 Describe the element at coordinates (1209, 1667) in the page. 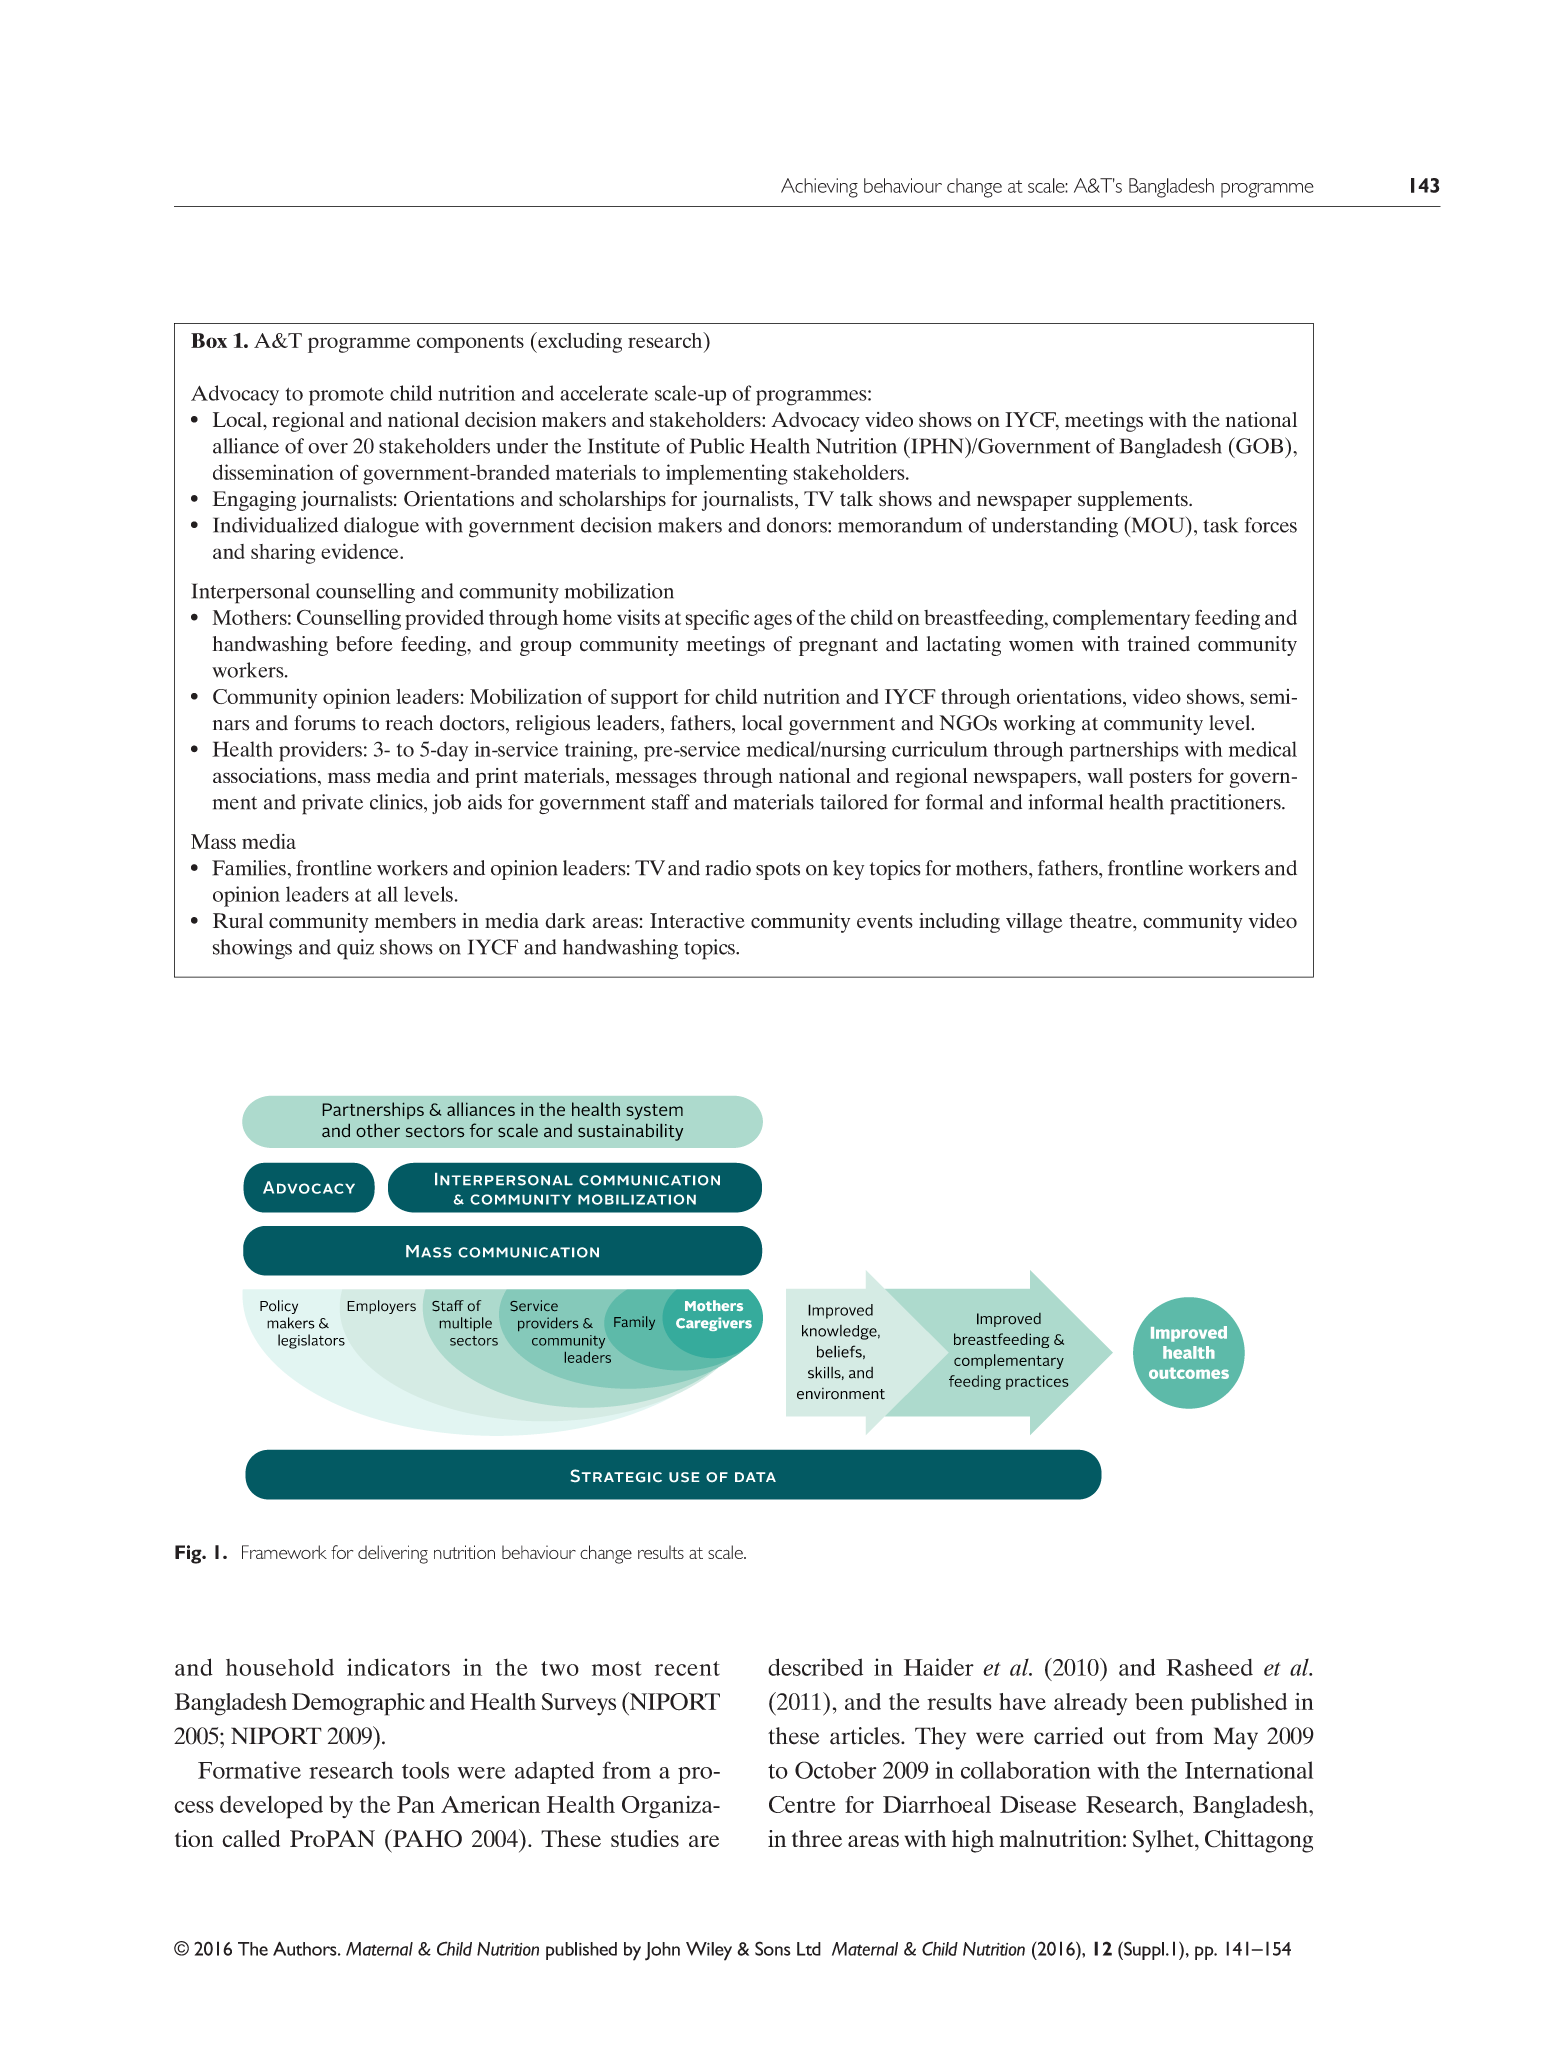

I see `Rasheed` at that location.
